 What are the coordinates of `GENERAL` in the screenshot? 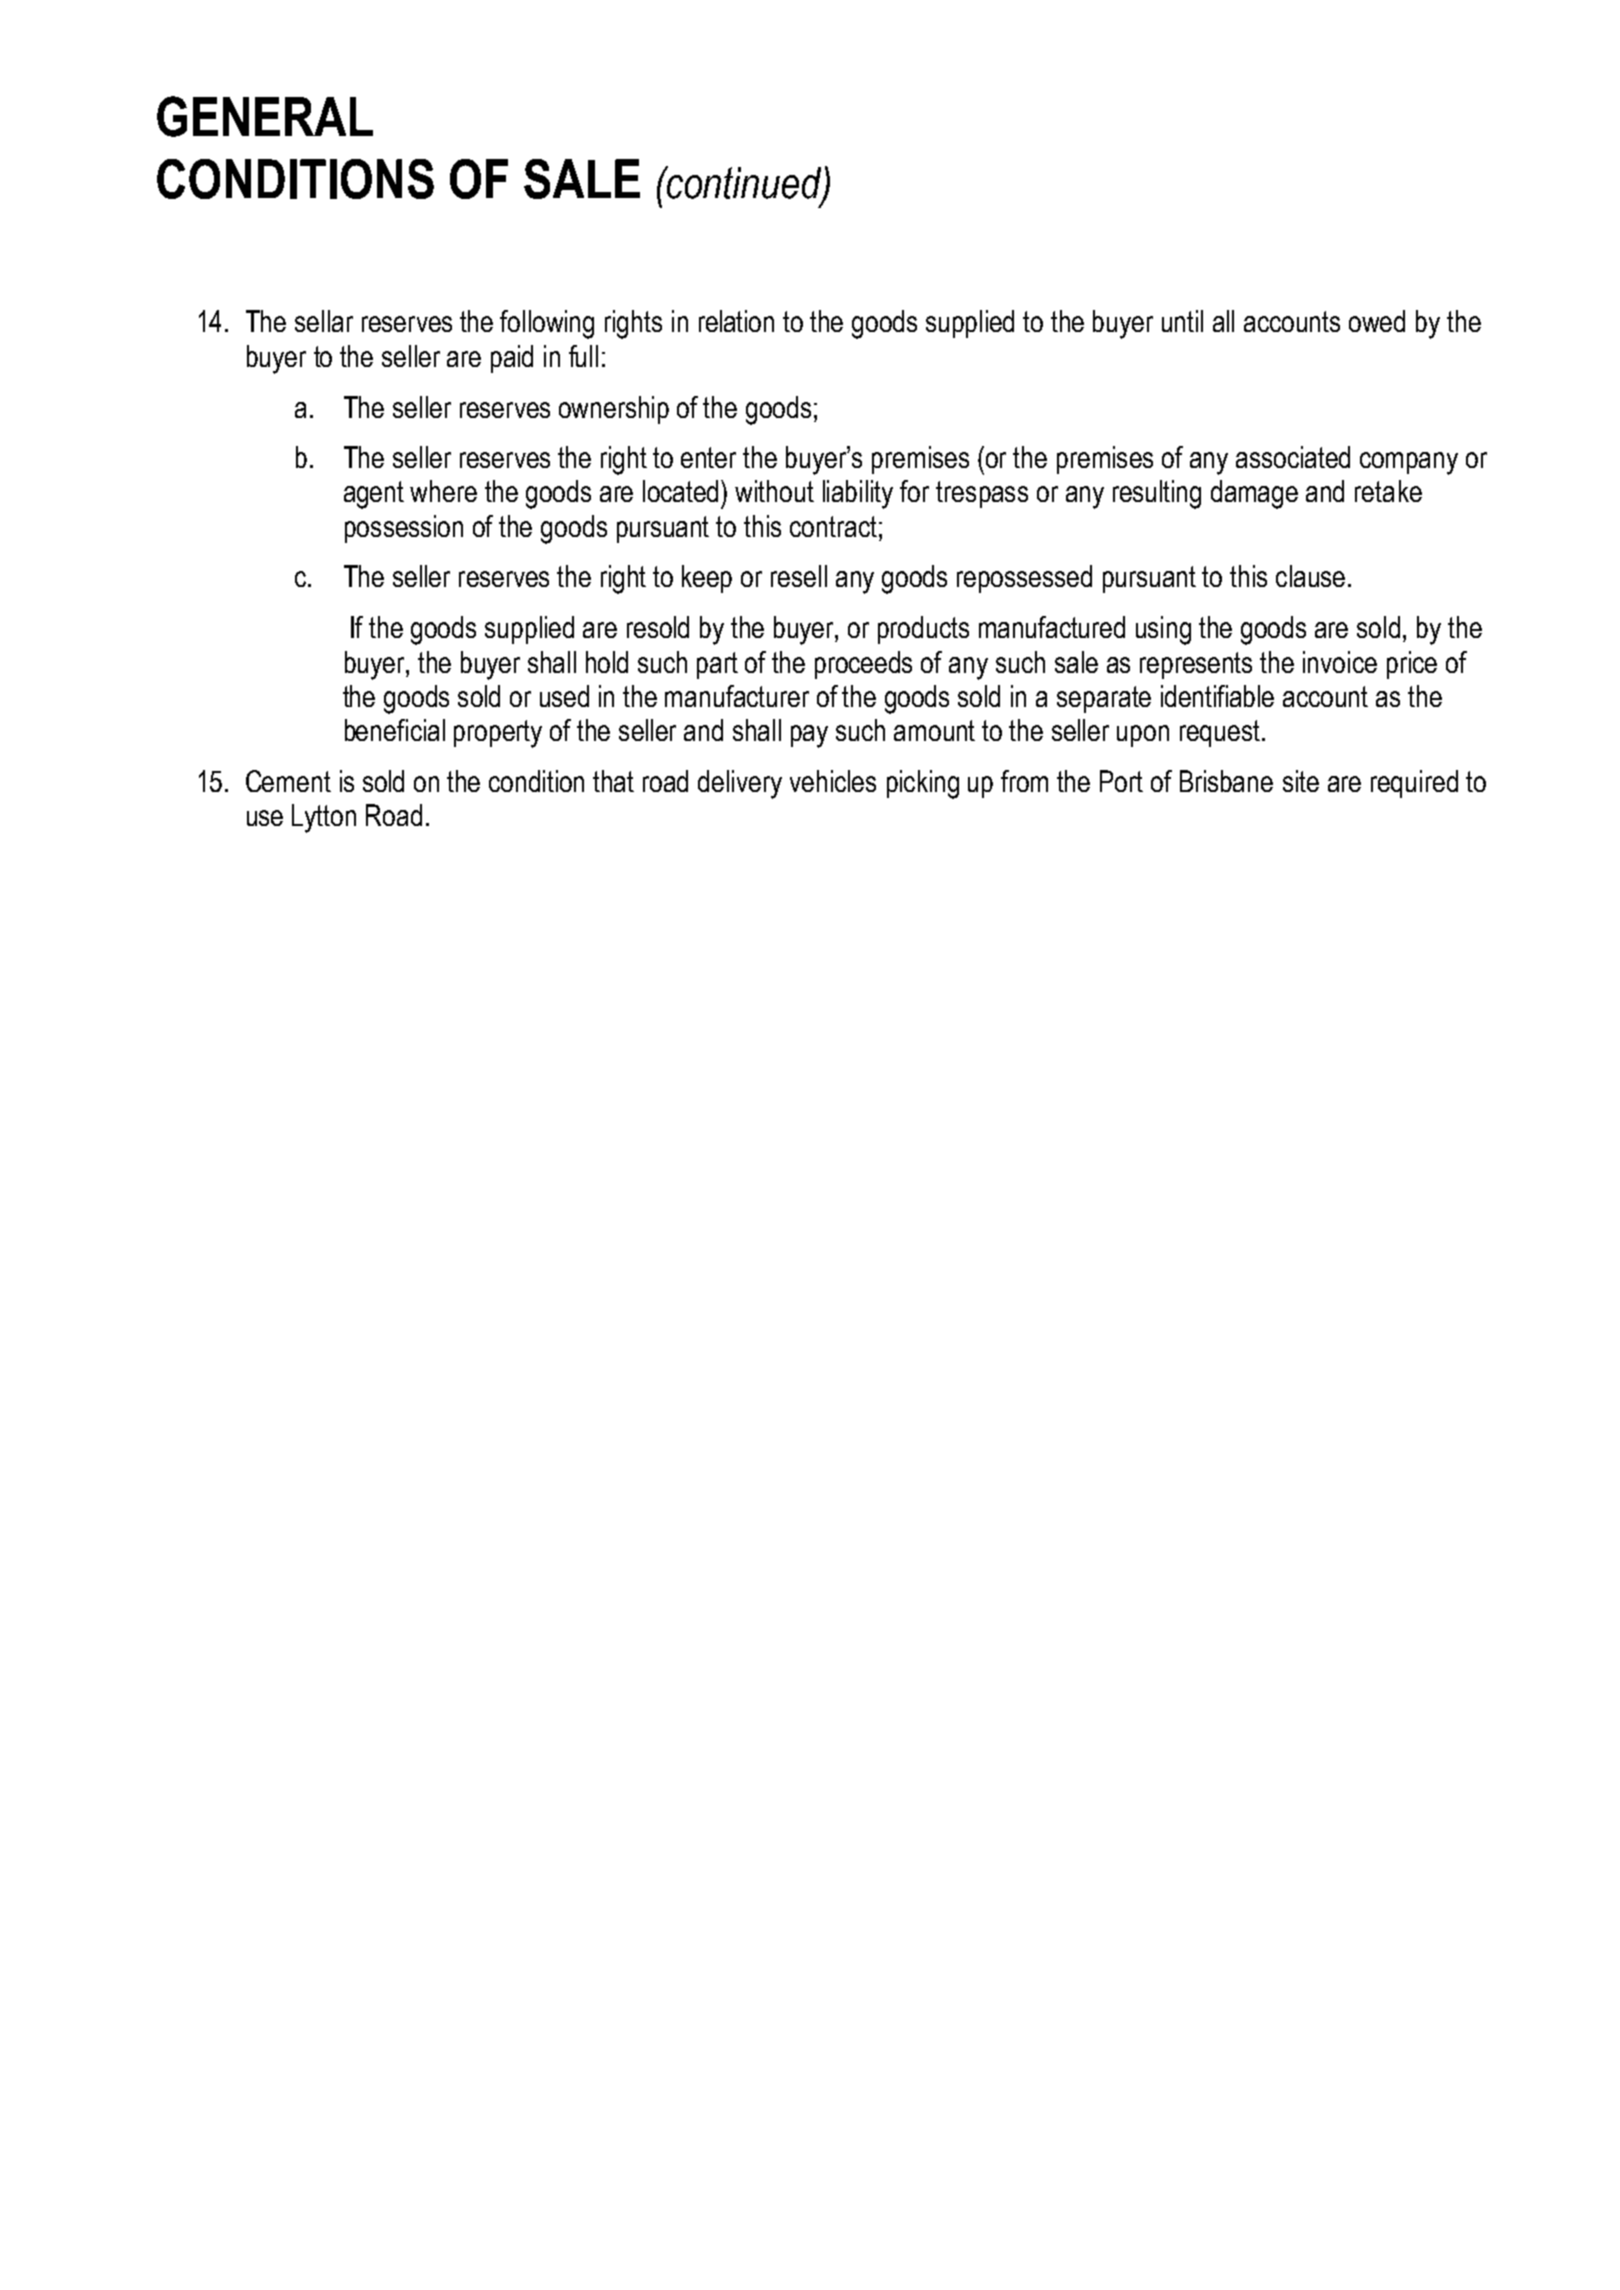 It's located at (265, 116).
